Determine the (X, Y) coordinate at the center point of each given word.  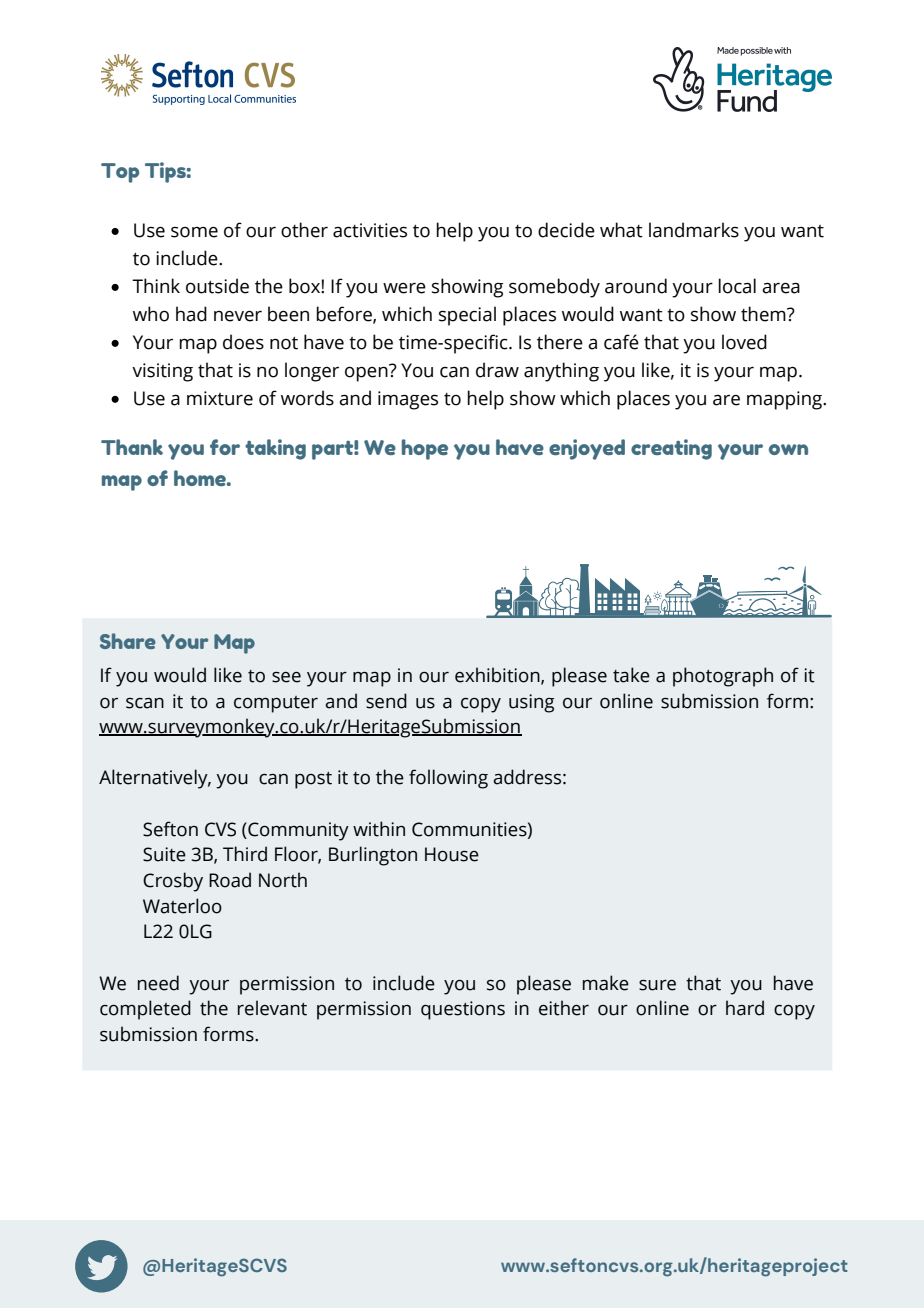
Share (128, 641)
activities (370, 230)
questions (463, 1010)
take (631, 675)
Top (120, 173)
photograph (723, 677)
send (386, 701)
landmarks (694, 230)
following (448, 779)
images (408, 400)
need (158, 983)
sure (657, 985)
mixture (220, 398)
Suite (164, 854)
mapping (786, 400)
